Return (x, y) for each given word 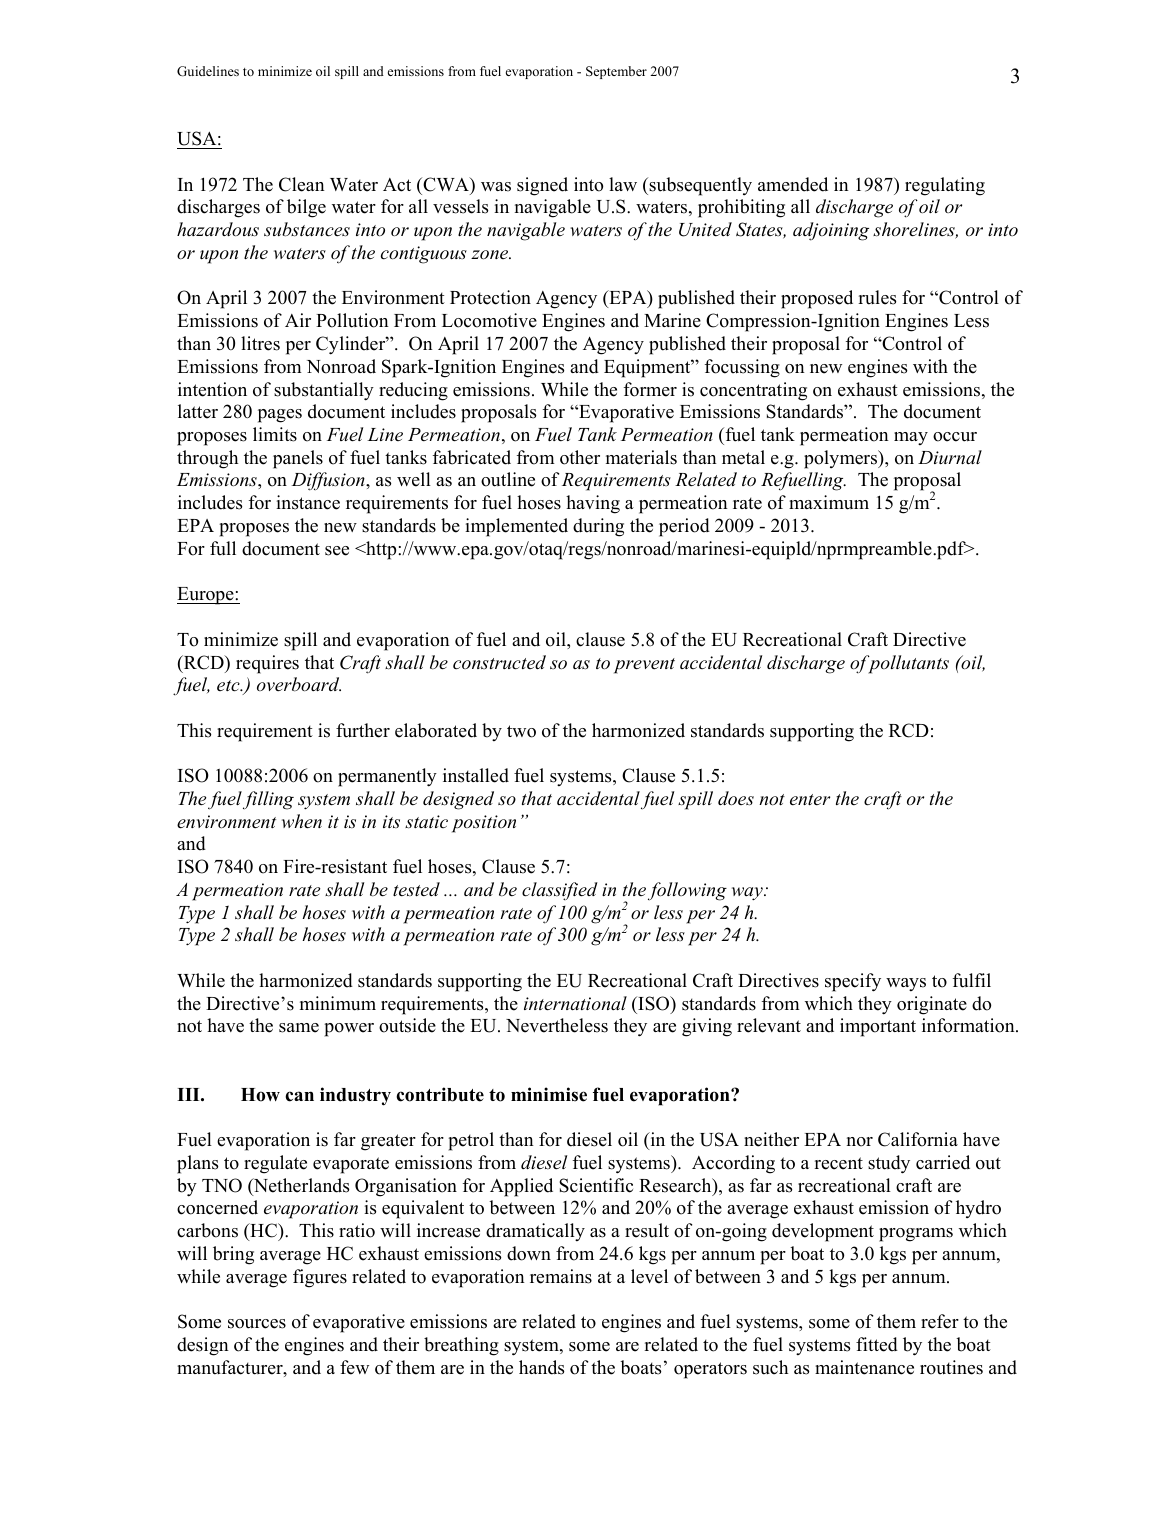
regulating (945, 186)
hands (541, 1367)
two (521, 731)
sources (257, 1324)
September (616, 72)
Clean (302, 184)
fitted (877, 1344)
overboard (299, 684)
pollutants (907, 664)
